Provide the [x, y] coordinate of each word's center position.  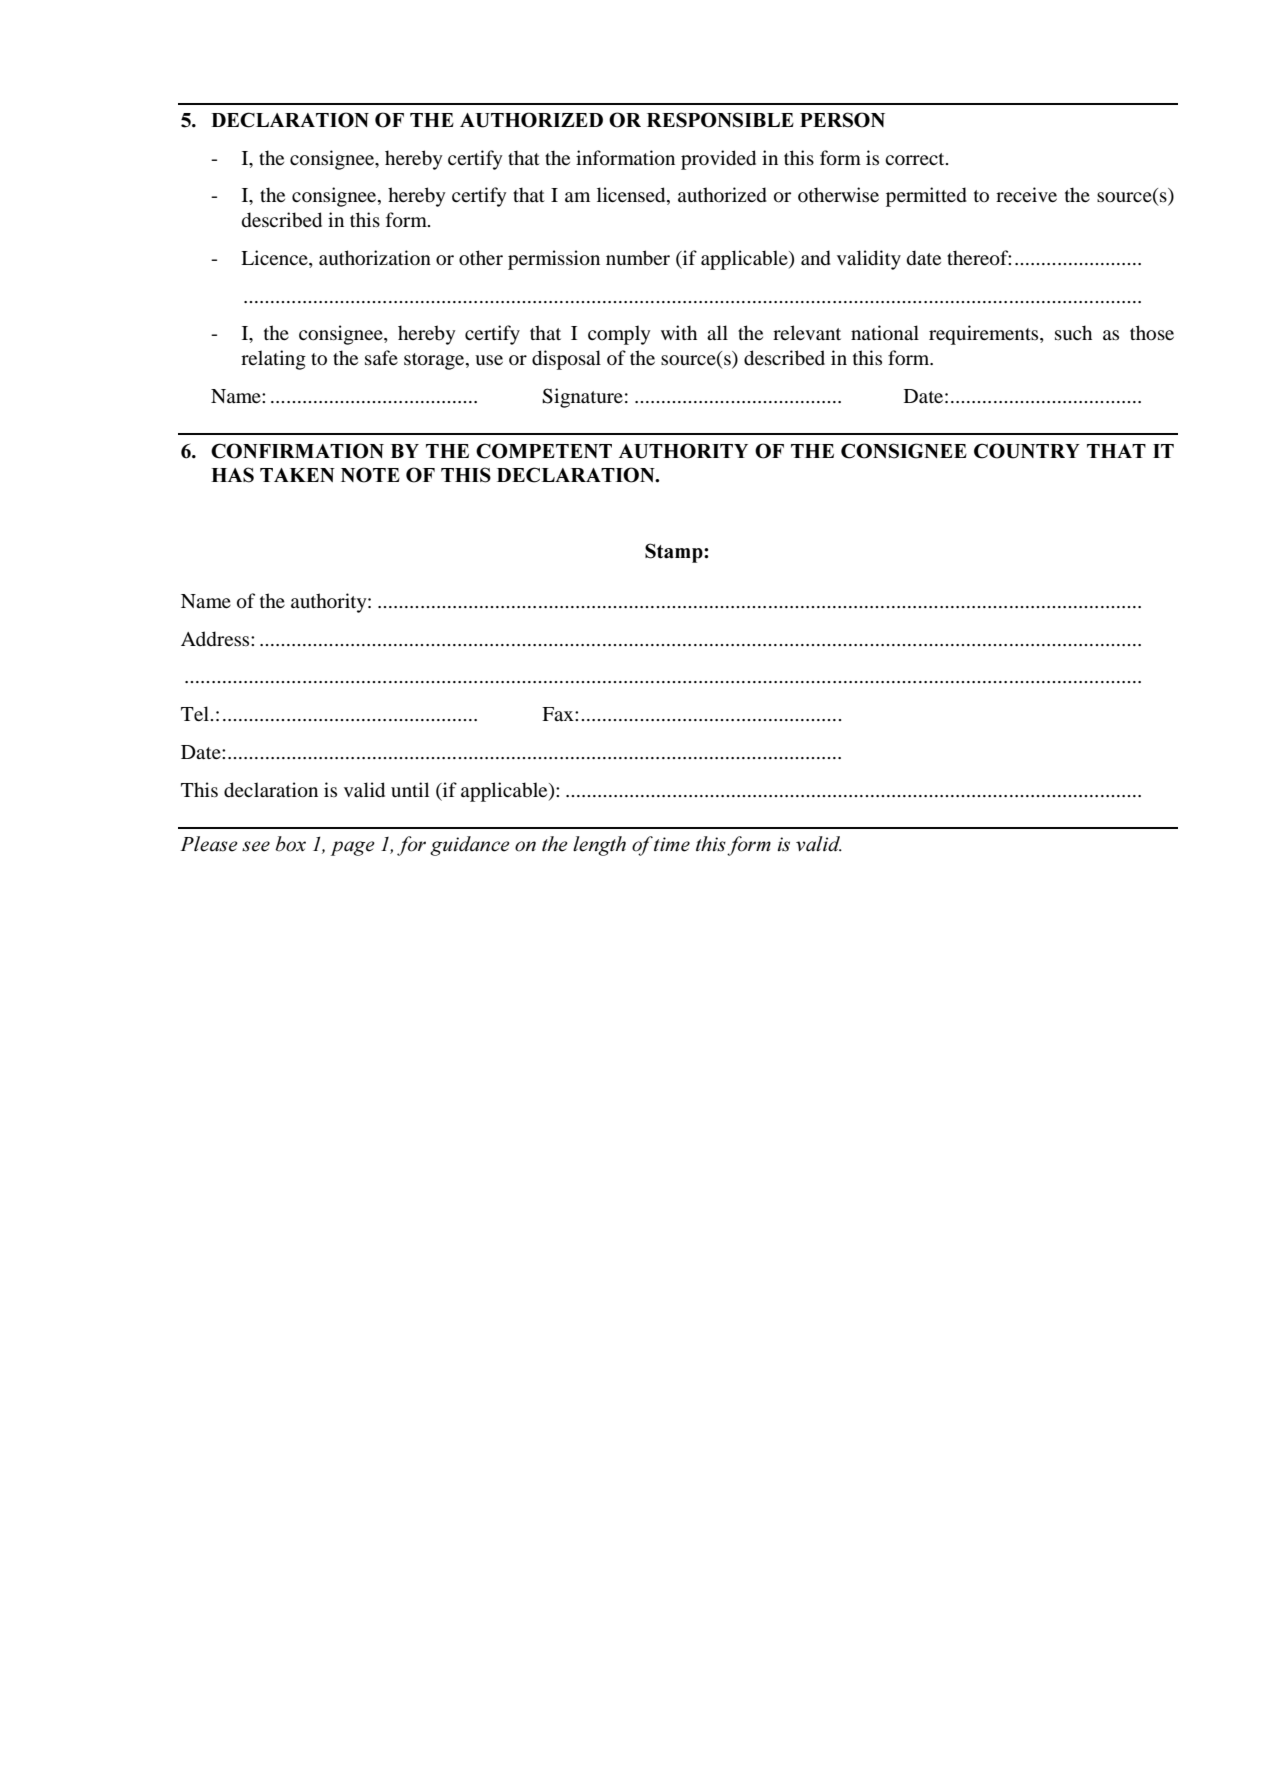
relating [273, 360]
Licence [275, 259]
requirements [985, 335]
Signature [582, 398]
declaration [271, 790]
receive [1026, 194]
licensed [632, 196]
